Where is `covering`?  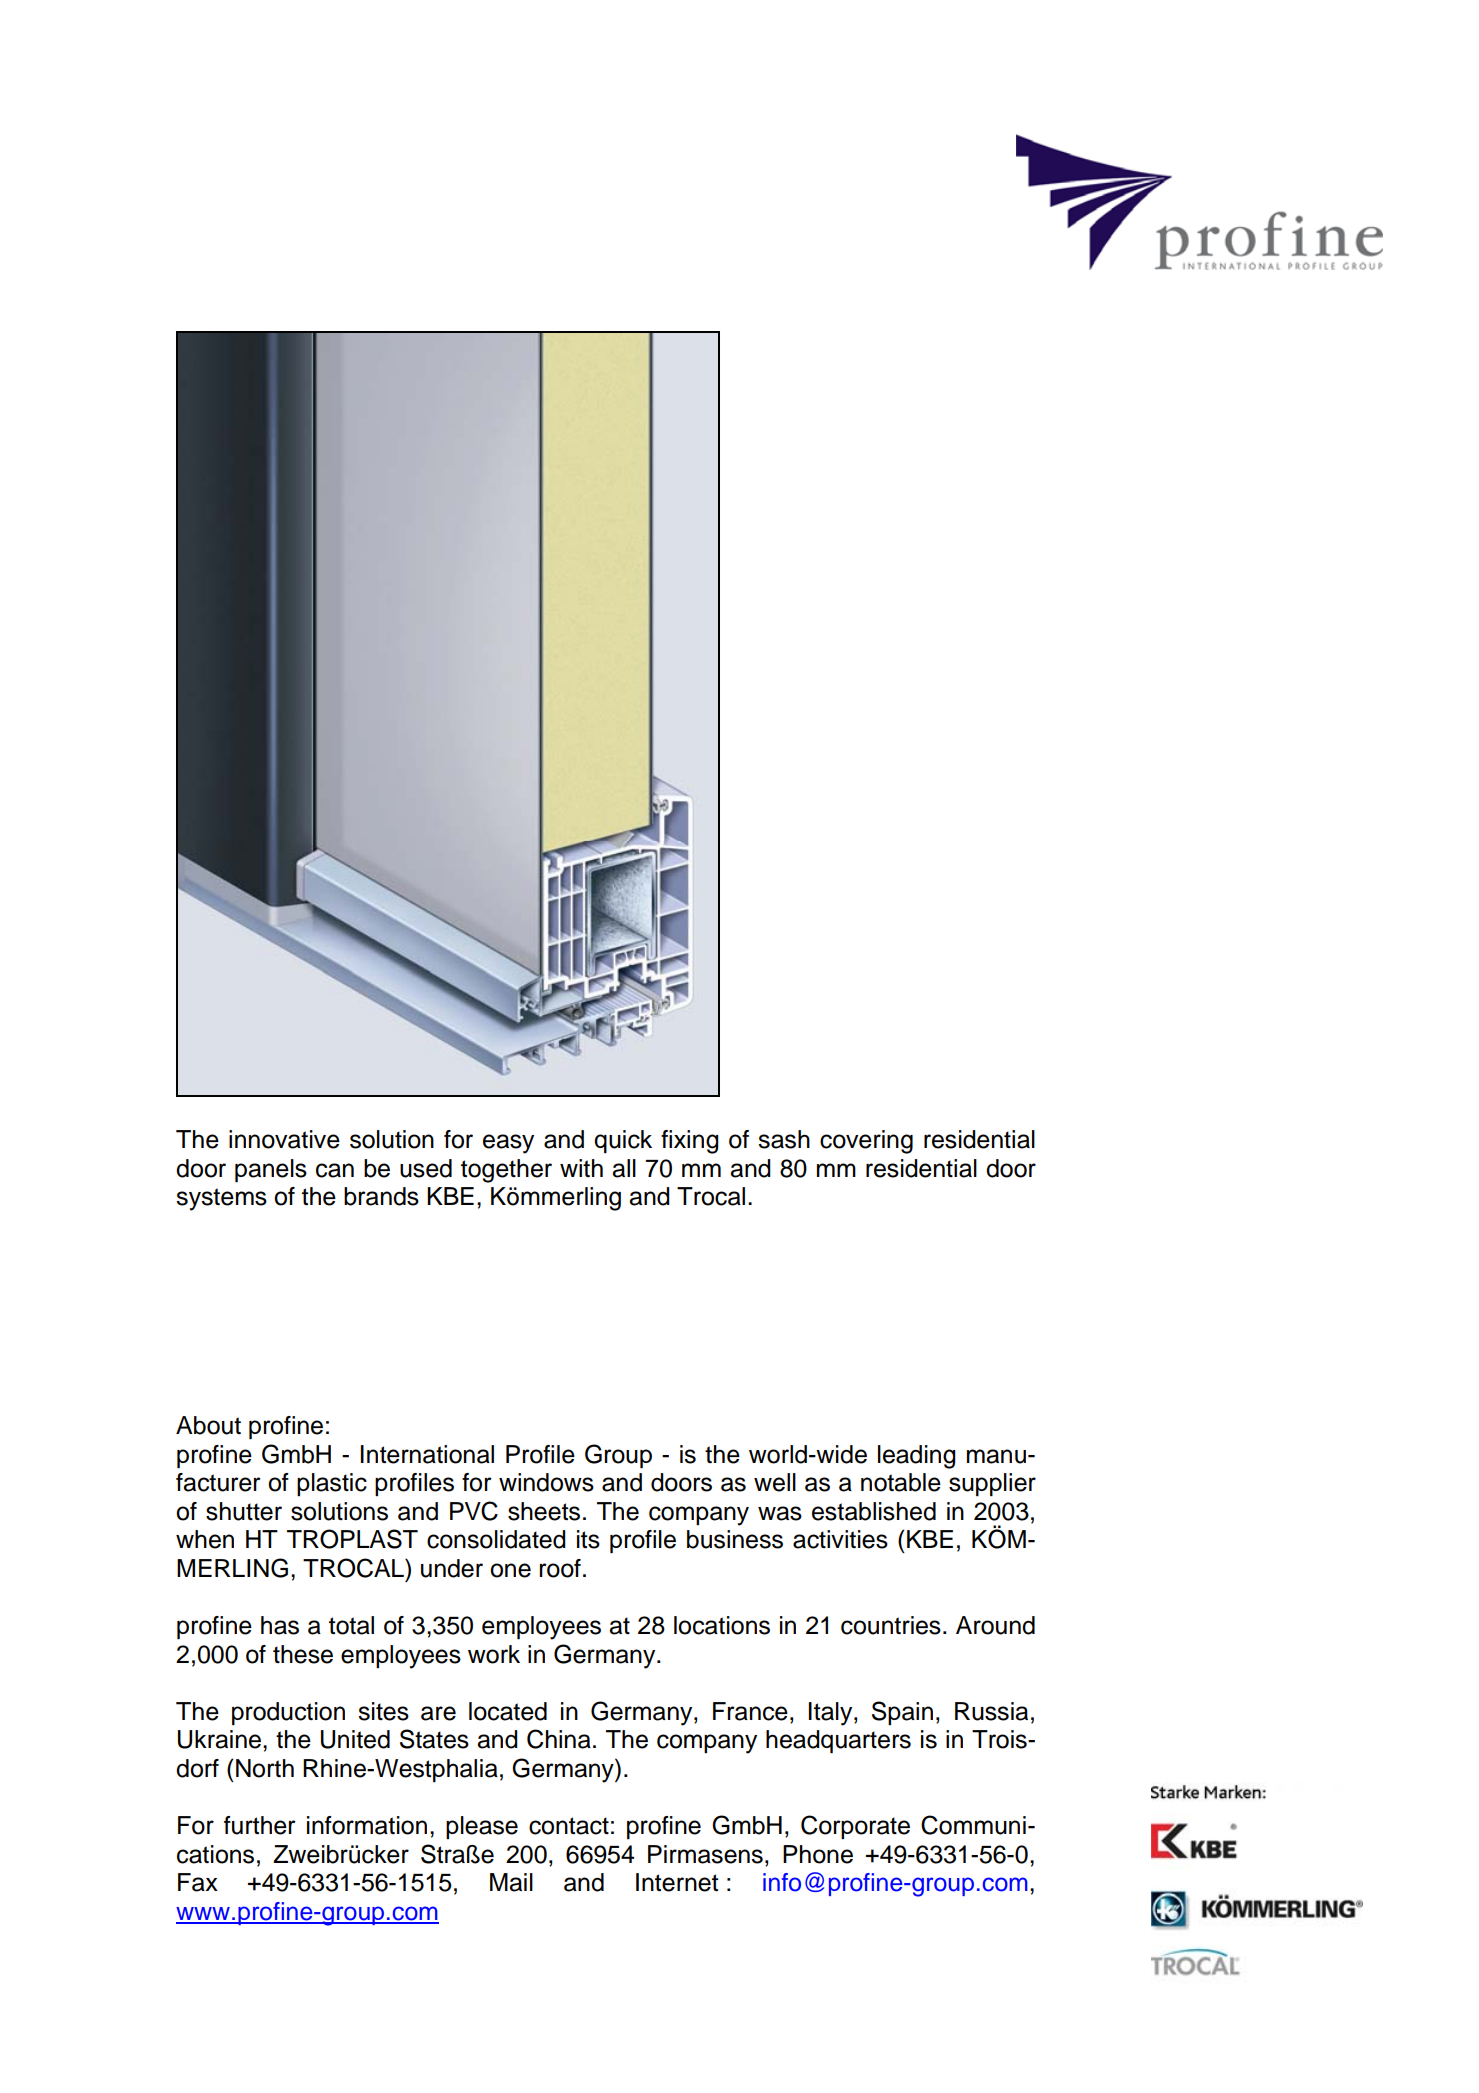
covering is located at coordinates (866, 1142).
